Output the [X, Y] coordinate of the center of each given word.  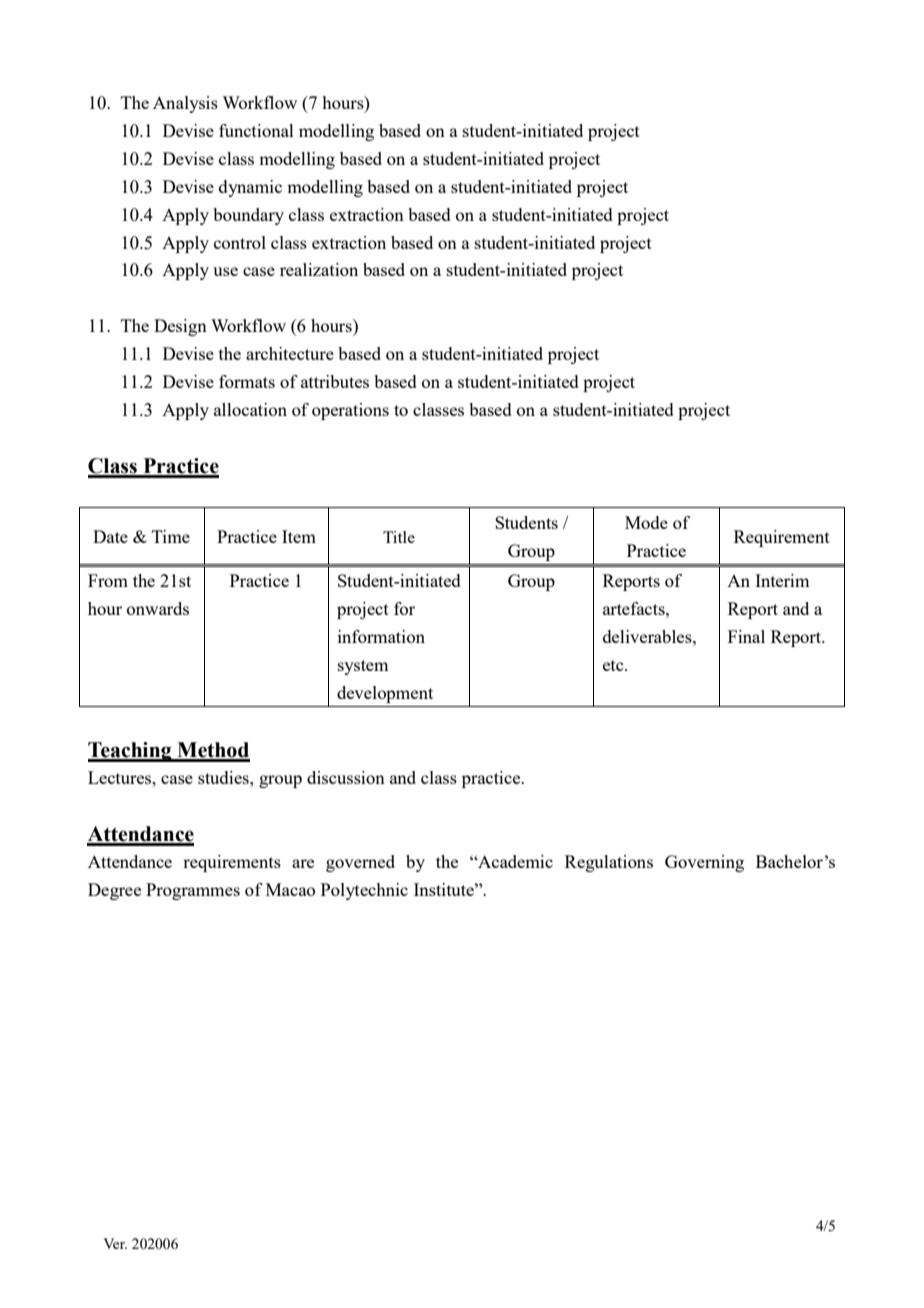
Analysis [185, 104]
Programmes [193, 891]
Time [171, 536]
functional [256, 130]
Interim [782, 580]
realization [319, 269]
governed [360, 863]
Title [399, 537]
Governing [704, 863]
